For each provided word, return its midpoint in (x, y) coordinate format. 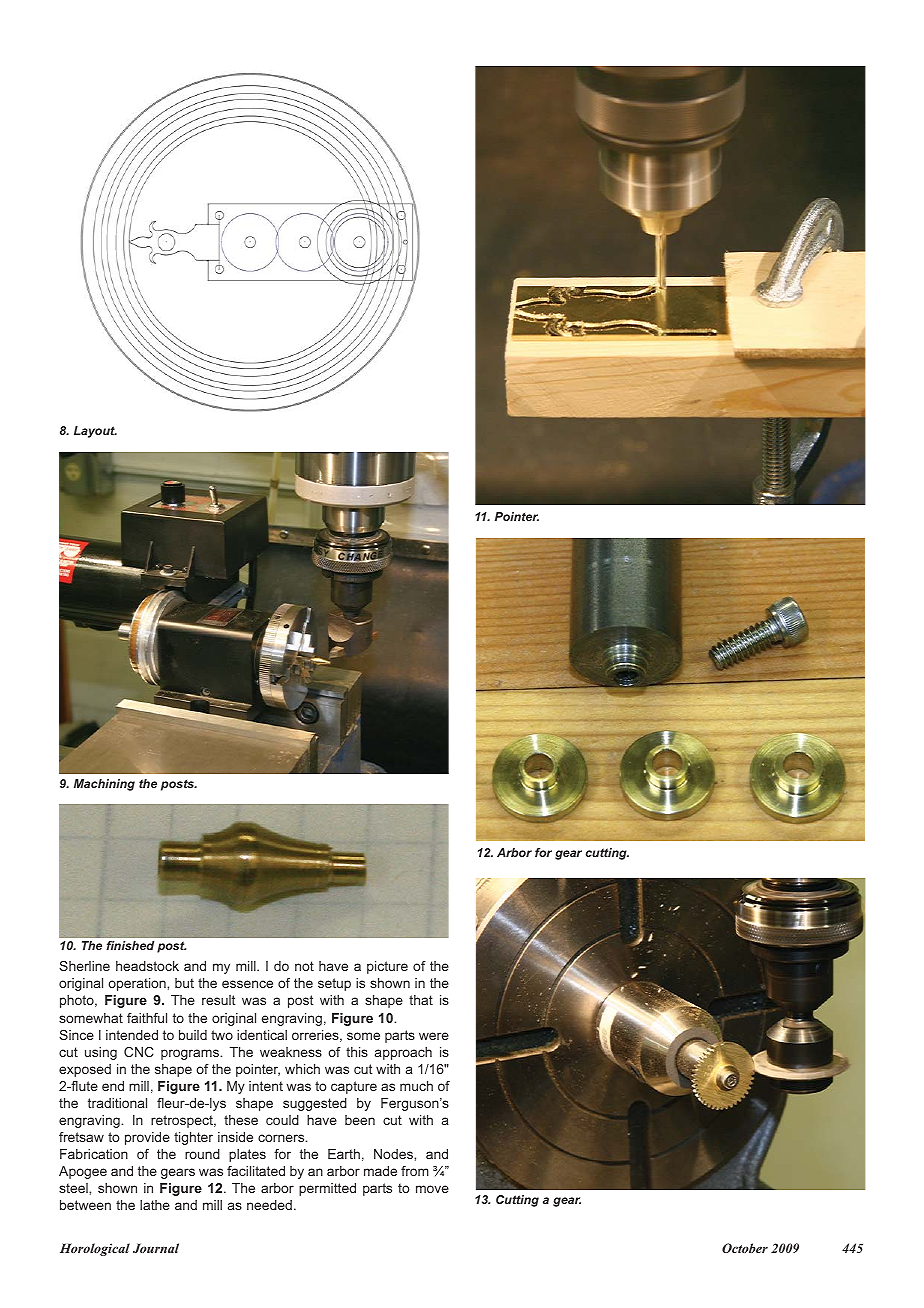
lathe (155, 1205)
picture (387, 967)
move (432, 1189)
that (421, 1000)
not (304, 966)
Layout (95, 432)
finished (130, 945)
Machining (104, 785)
